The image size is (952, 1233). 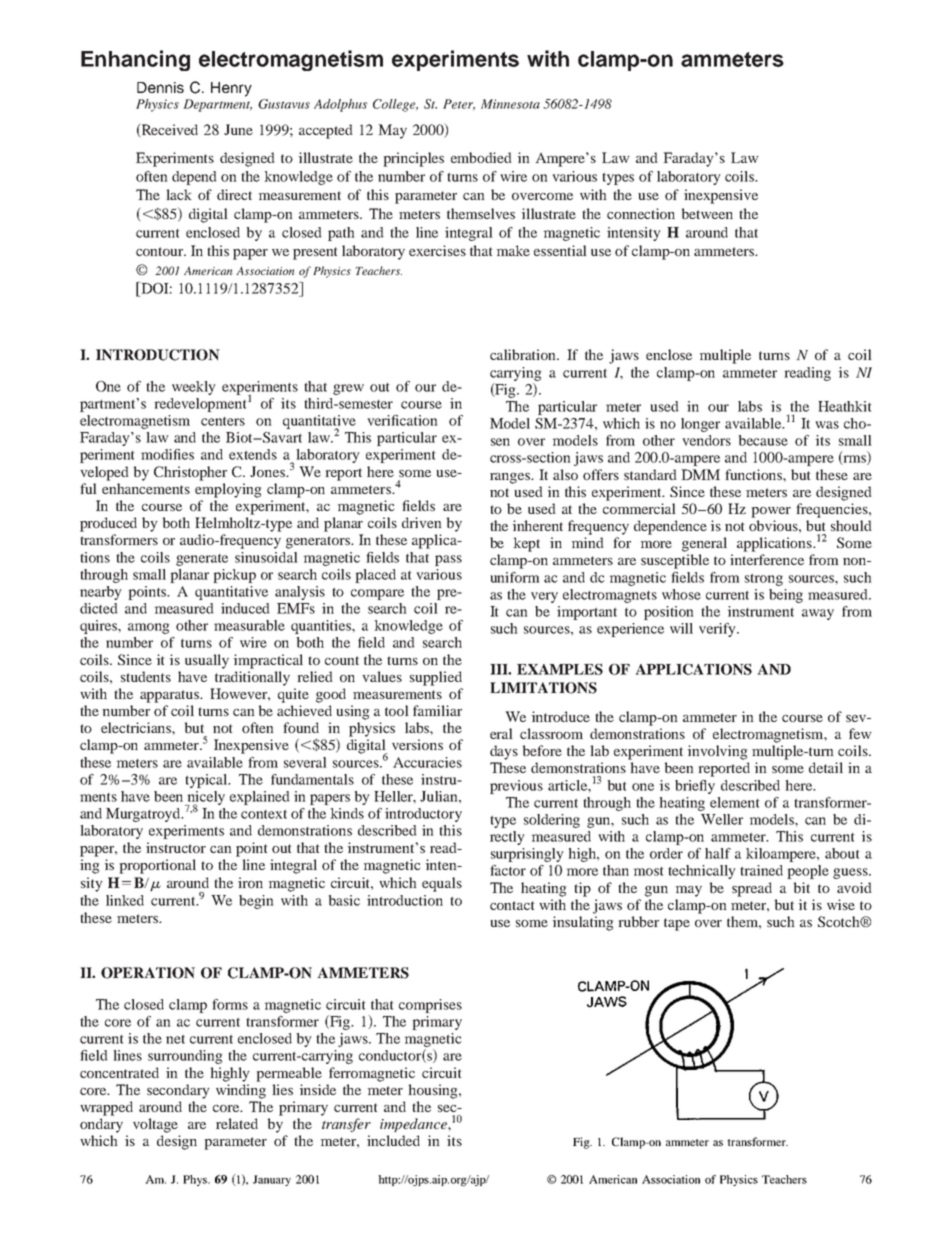 What do you see at coordinates (516, 787) in the page?
I see `previous` at bounding box center [516, 787].
